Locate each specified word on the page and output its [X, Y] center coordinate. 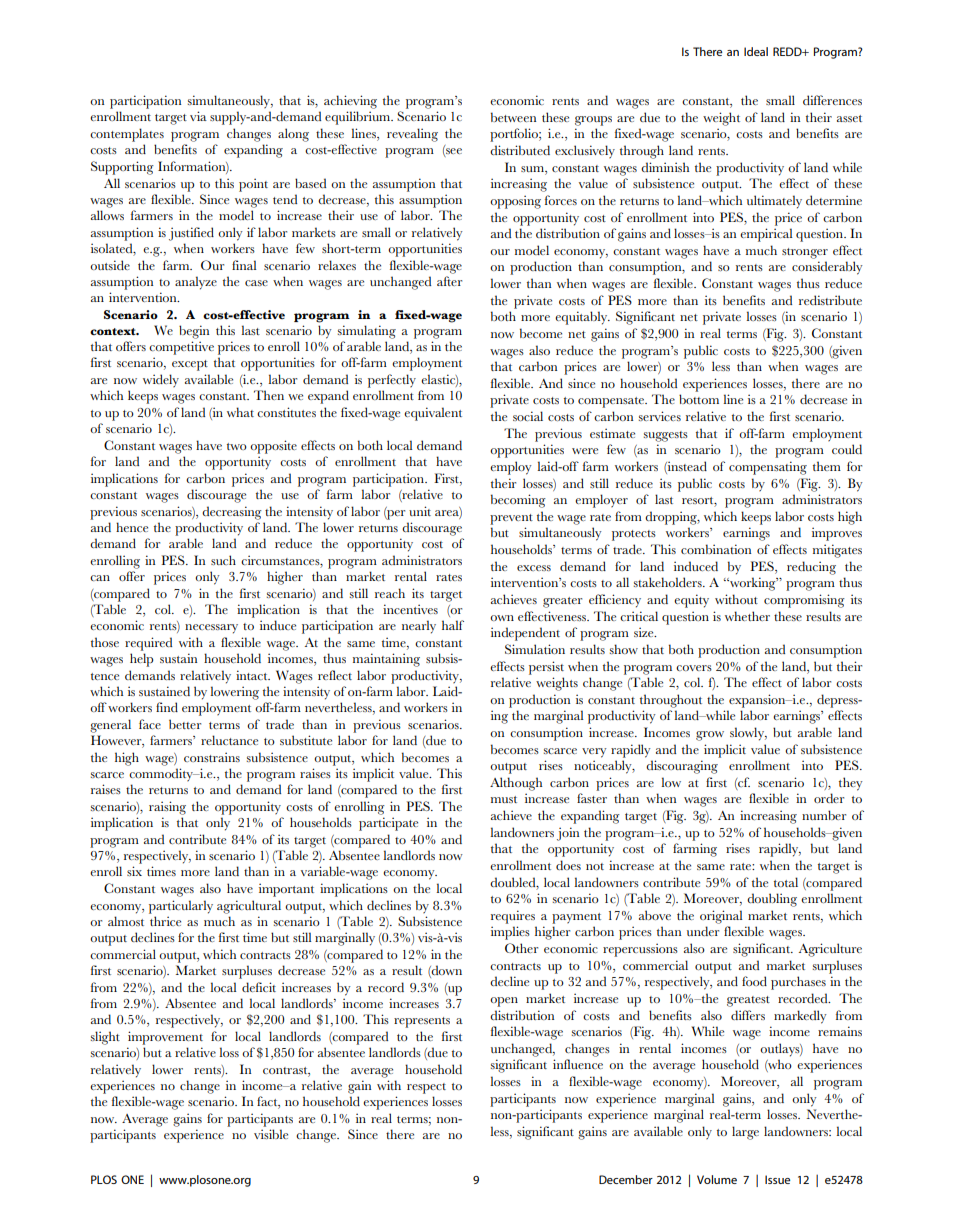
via [198, 116]
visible [271, 1134]
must [504, 799]
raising [167, 808]
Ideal [756, 51]
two [237, 446]
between [514, 117]
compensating [768, 468]
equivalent [433, 414]
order [829, 798]
